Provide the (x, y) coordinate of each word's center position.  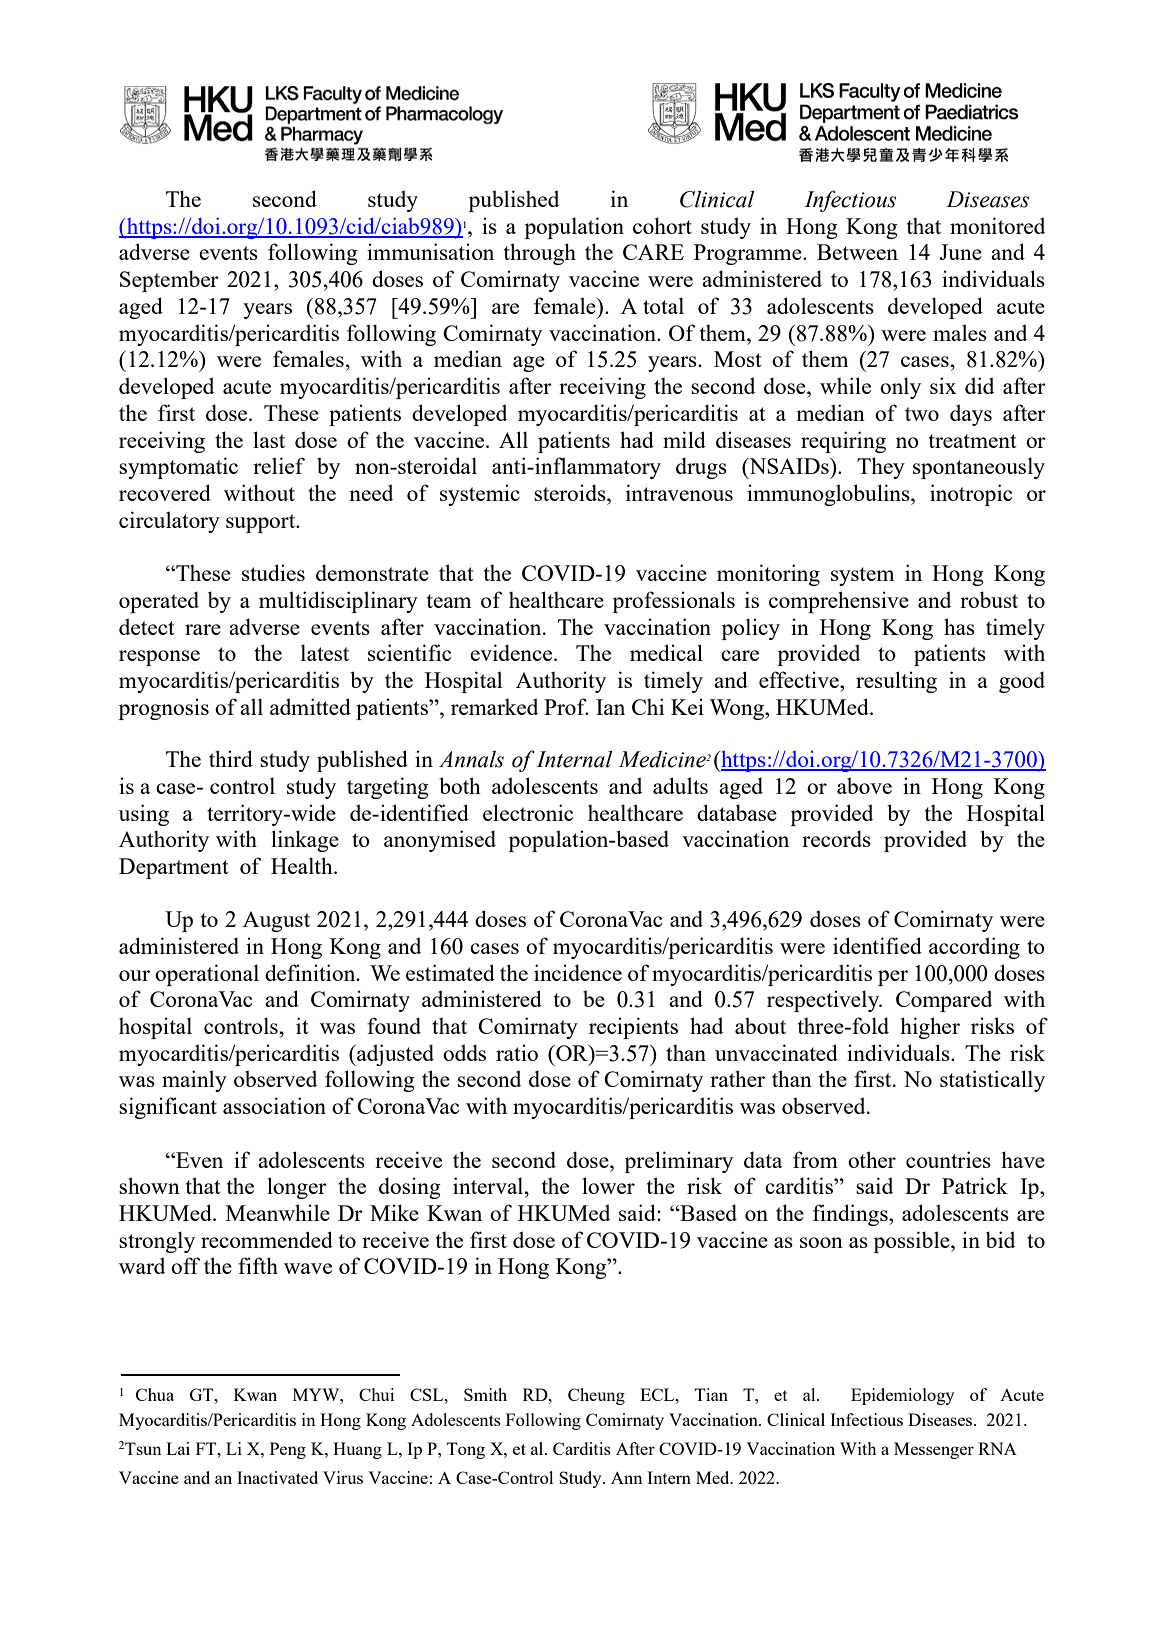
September (169, 281)
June (960, 252)
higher (930, 1028)
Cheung (596, 1396)
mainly (194, 1081)
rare (203, 629)
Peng (288, 1450)
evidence (511, 652)
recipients (633, 1028)
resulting (896, 682)
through (540, 254)
